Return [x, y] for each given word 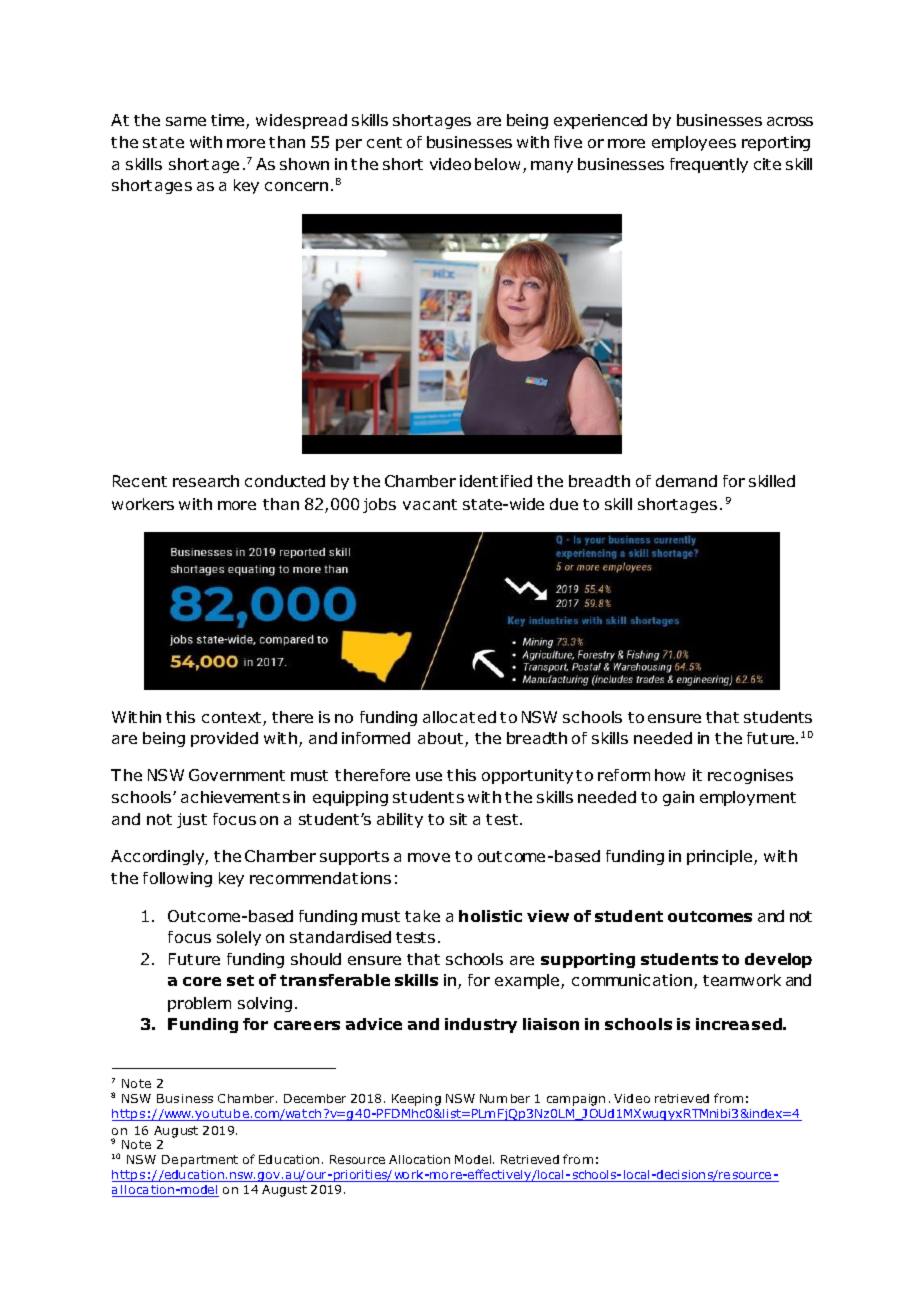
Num [493, 1098]
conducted [285, 481]
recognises [750, 776]
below [497, 164]
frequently [709, 165]
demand [686, 481]
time [229, 121]
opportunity [527, 776]
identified [496, 481]
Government [237, 775]
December [315, 1098]
